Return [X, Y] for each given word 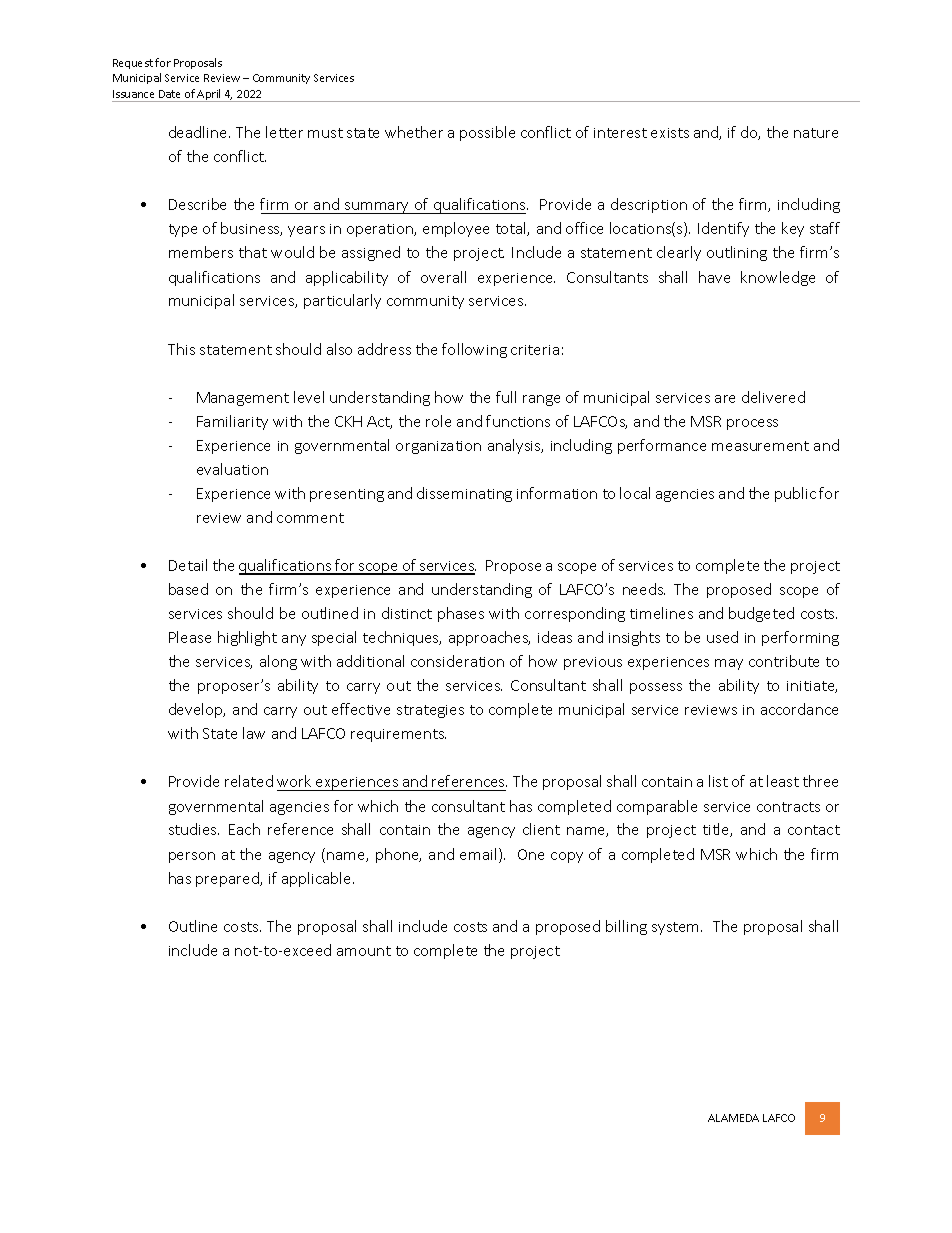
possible [487, 133]
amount [364, 951]
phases [461, 614]
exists [670, 133]
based [188, 589]
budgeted [761, 614]
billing [626, 927]
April [209, 95]
